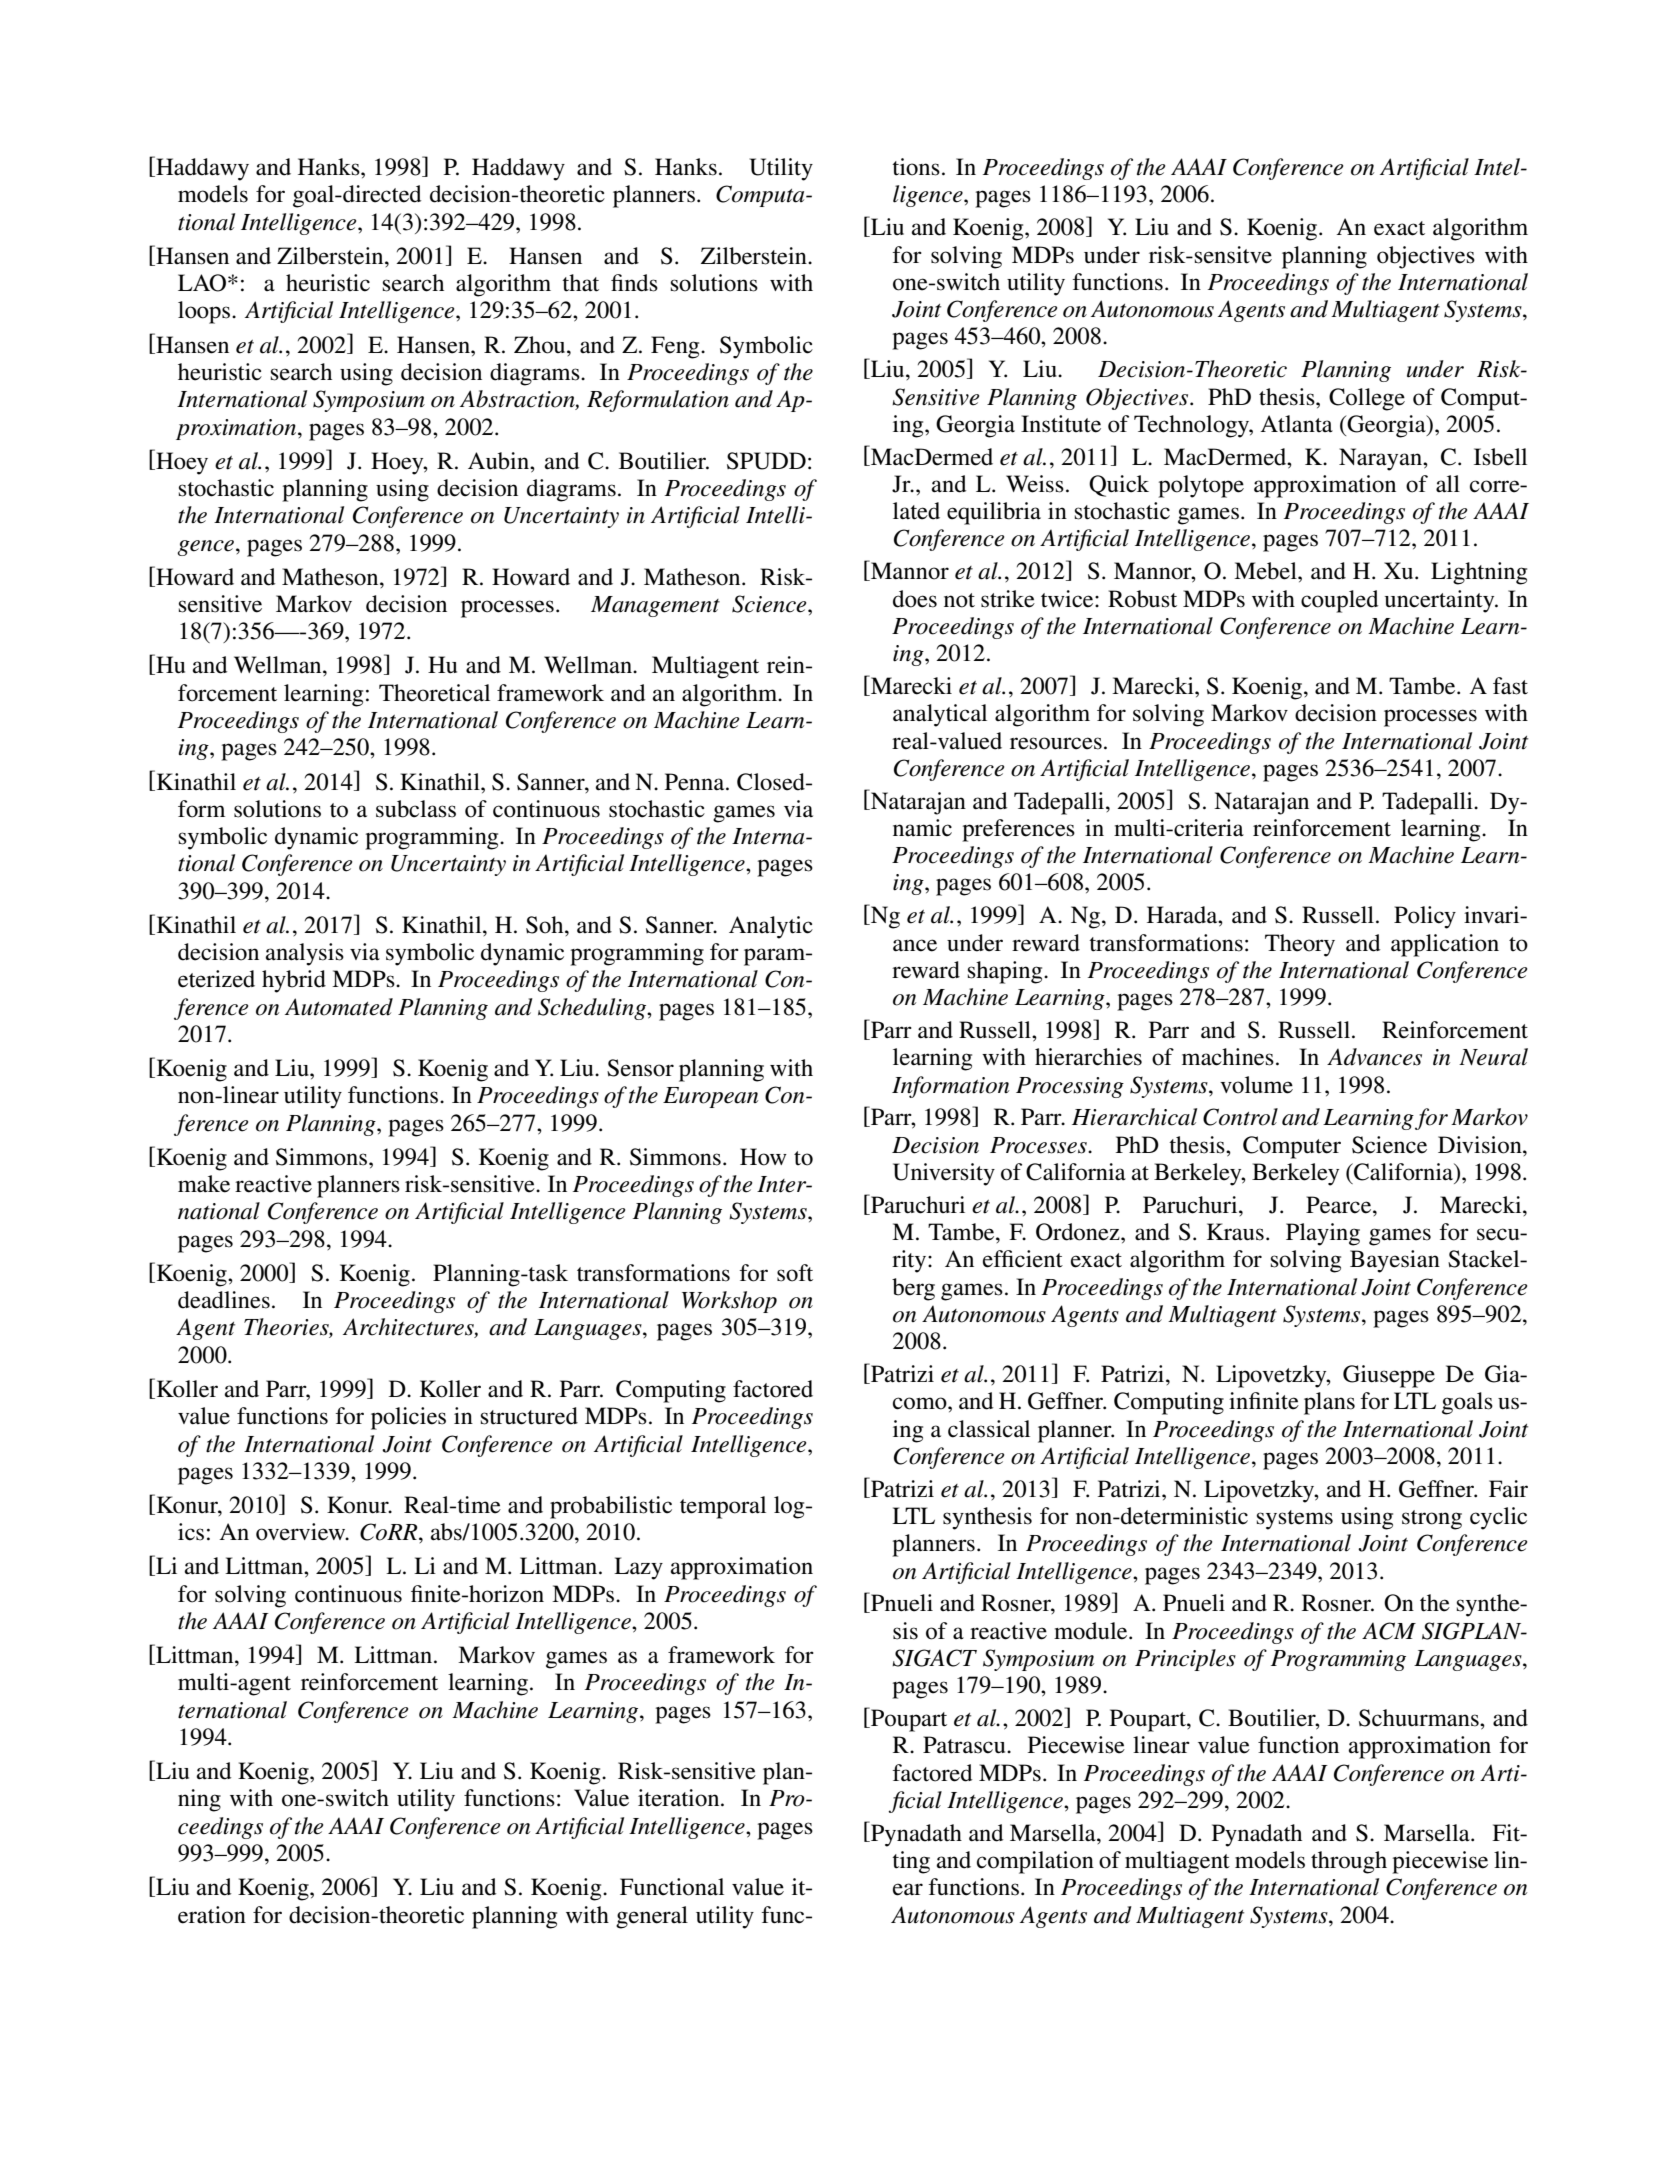 This image has width=1676, height=2169. Describe the element at coordinates (676, 347) in the image. I see `Feng` at that location.
